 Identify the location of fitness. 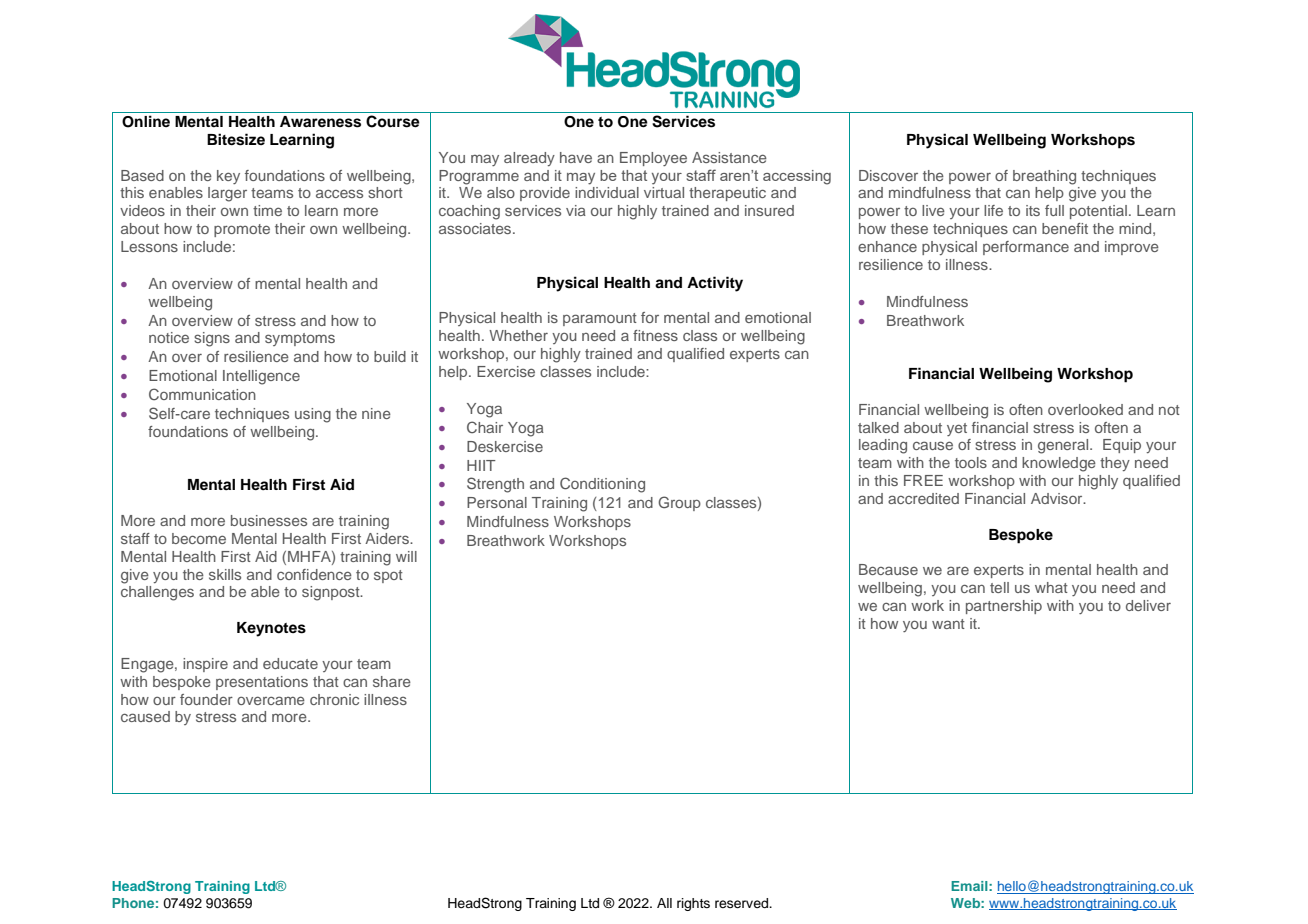
(655, 335).
